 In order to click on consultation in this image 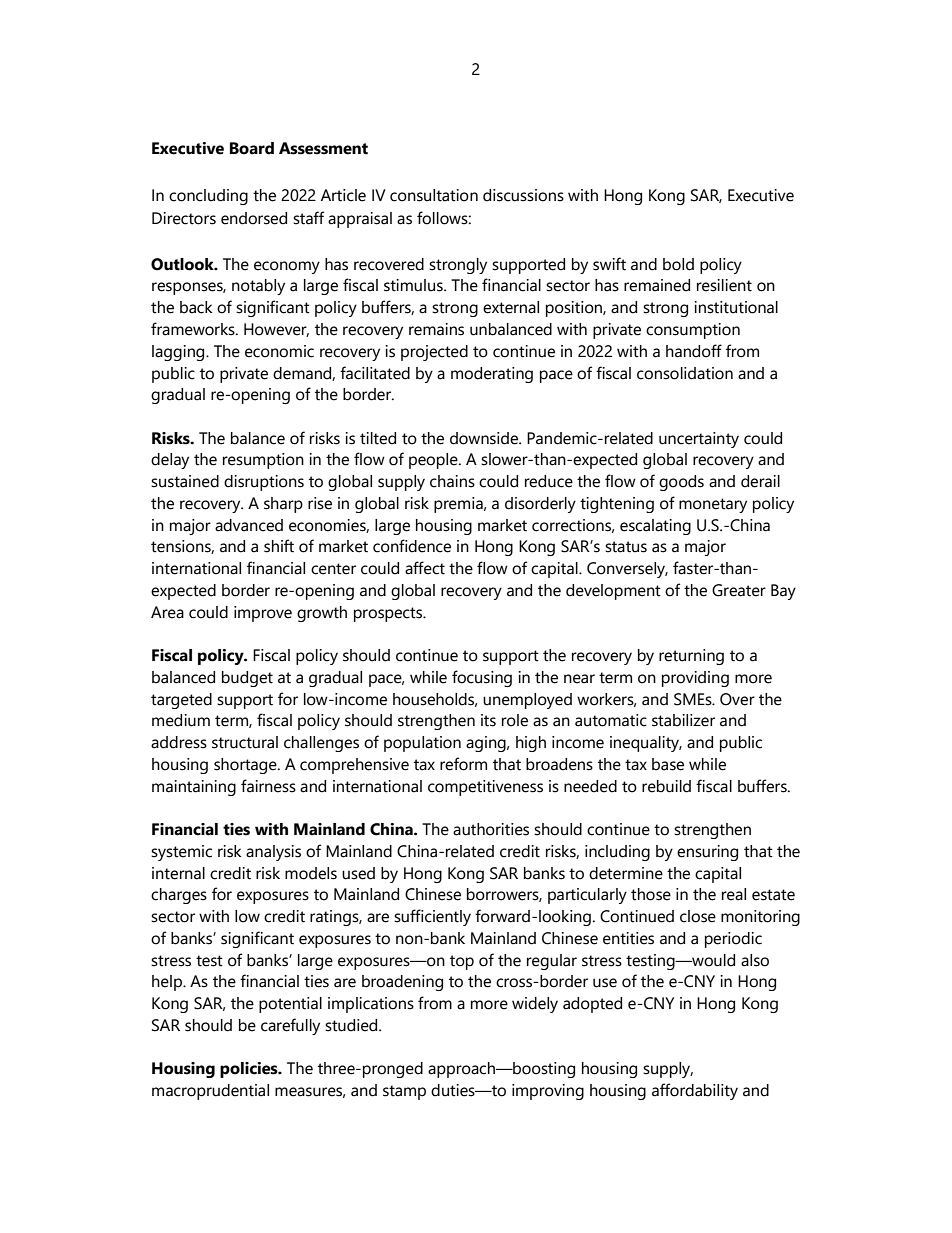, I will do `click(434, 195)`.
